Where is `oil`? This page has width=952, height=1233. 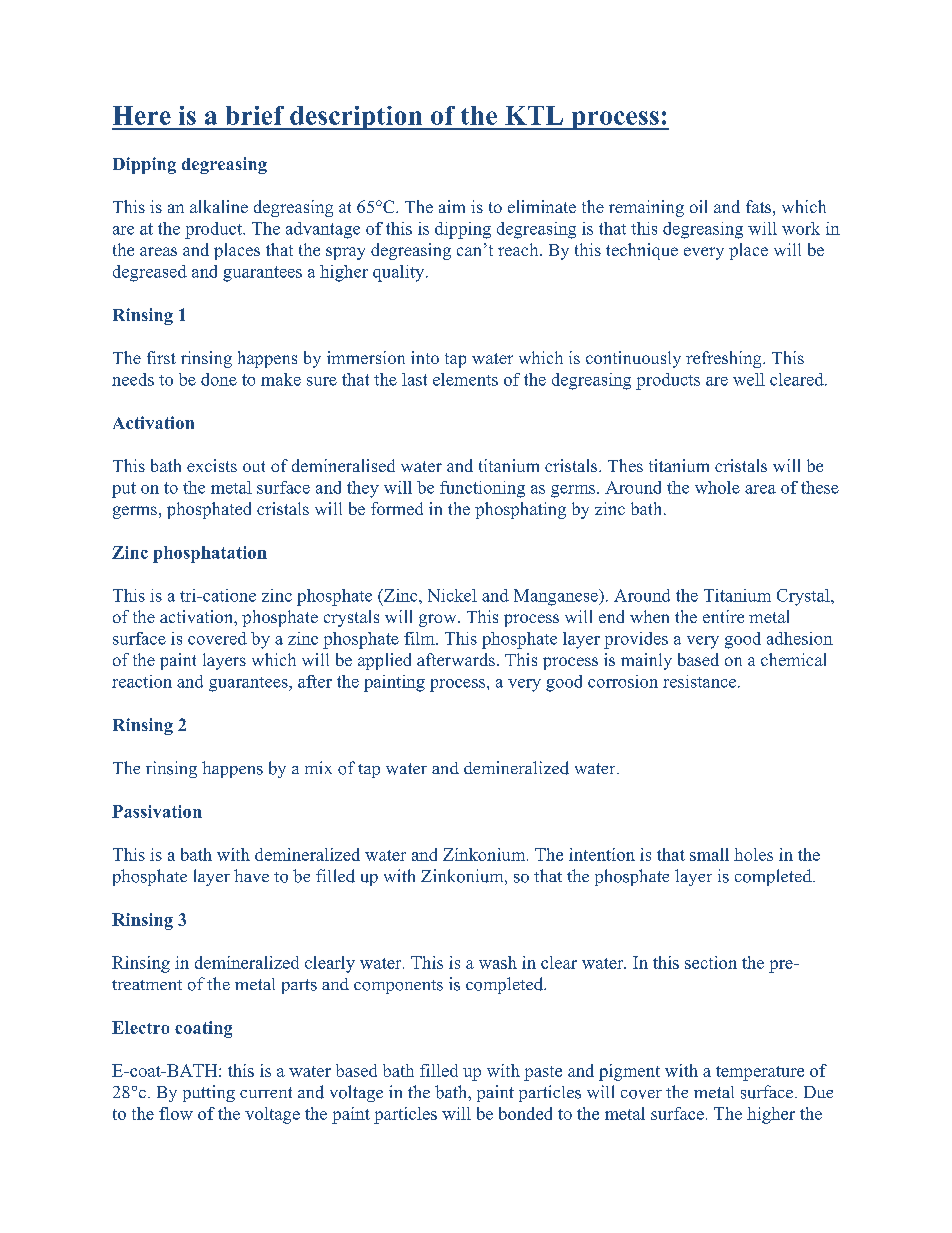
oil is located at coordinates (698, 206).
